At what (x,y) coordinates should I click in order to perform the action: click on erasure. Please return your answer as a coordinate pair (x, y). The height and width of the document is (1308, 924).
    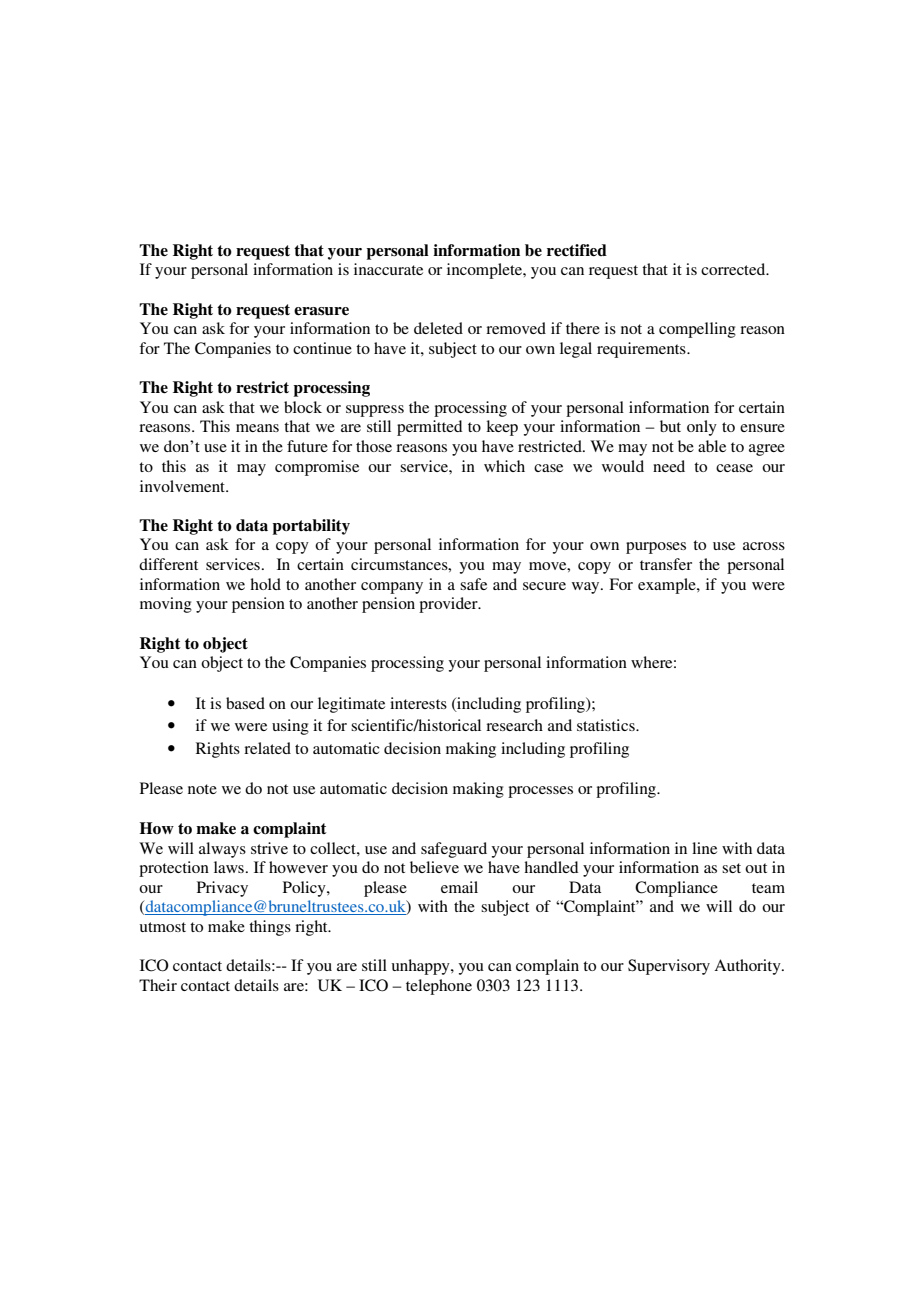
    Looking at the image, I should click on (321, 311).
